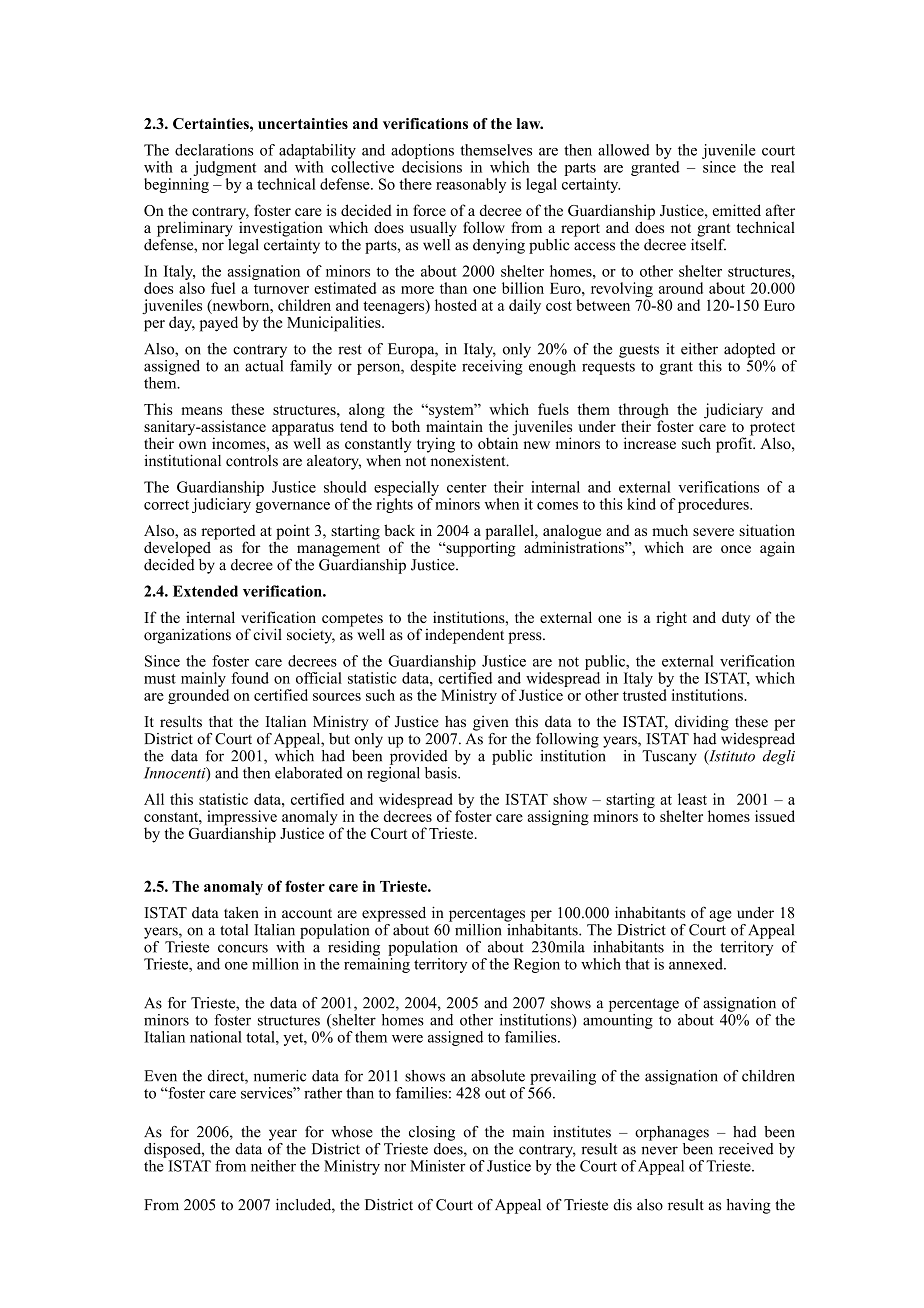 Image resolution: width=924 pixels, height=1308 pixels. Describe the element at coordinates (746, 1149) in the screenshot. I see `received` at that location.
